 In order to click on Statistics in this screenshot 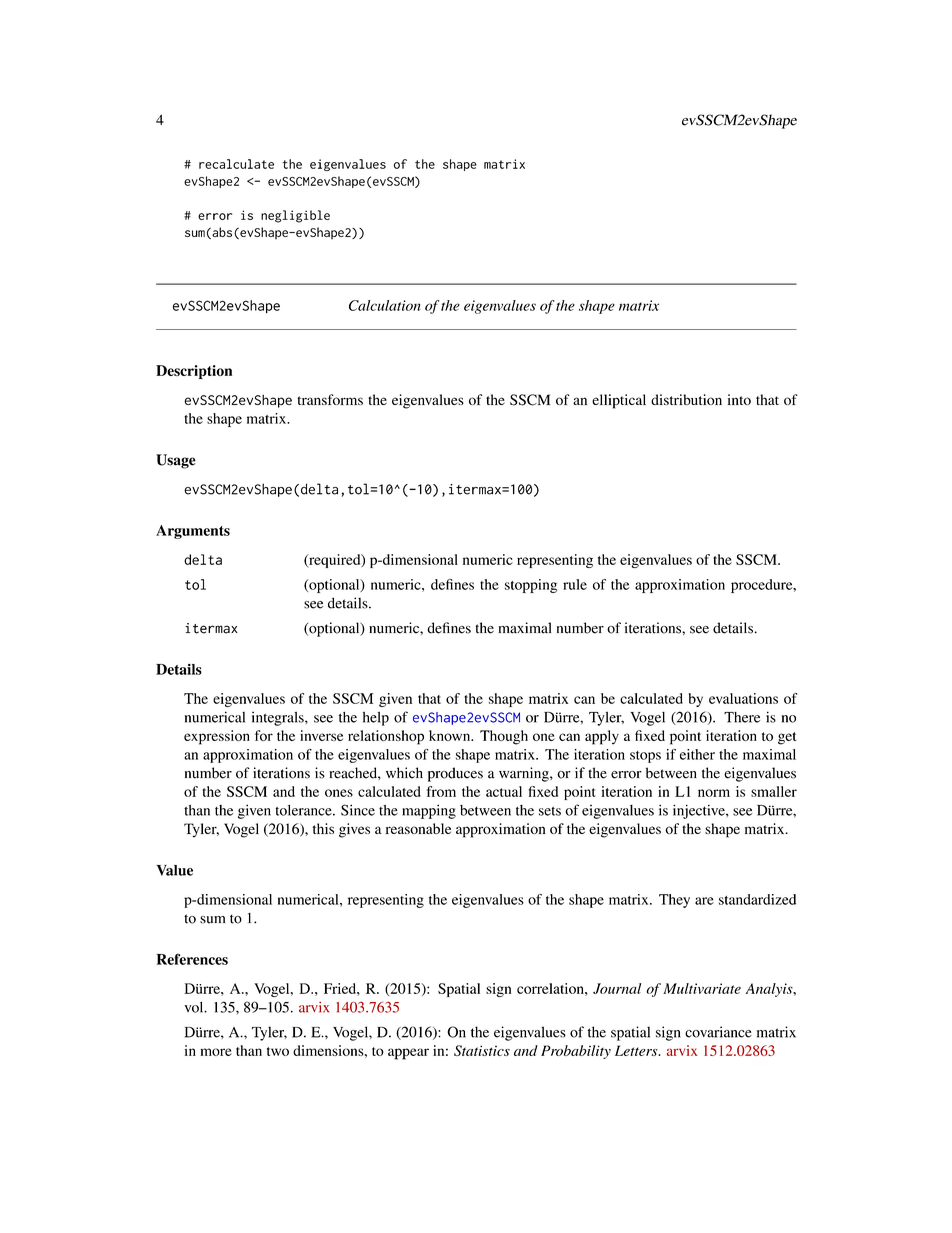, I will do `click(482, 1050)`.
